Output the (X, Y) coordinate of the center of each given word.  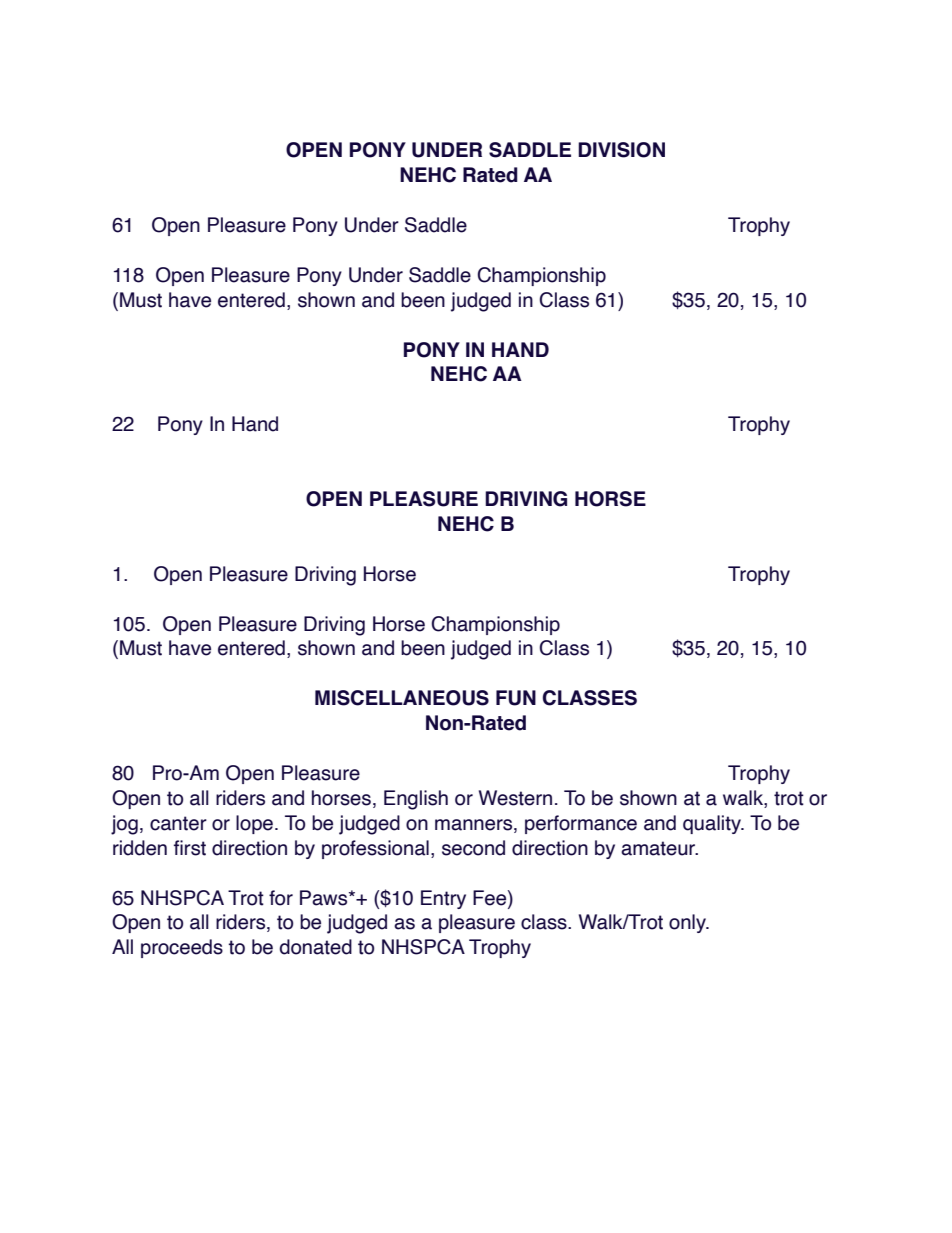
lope (254, 824)
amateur (659, 848)
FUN (516, 698)
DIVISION (621, 150)
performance (581, 824)
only (688, 923)
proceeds (182, 948)
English (416, 800)
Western (515, 798)
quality (713, 824)
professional (375, 849)
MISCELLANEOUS (402, 698)
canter (178, 823)
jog (124, 825)
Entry (443, 899)
